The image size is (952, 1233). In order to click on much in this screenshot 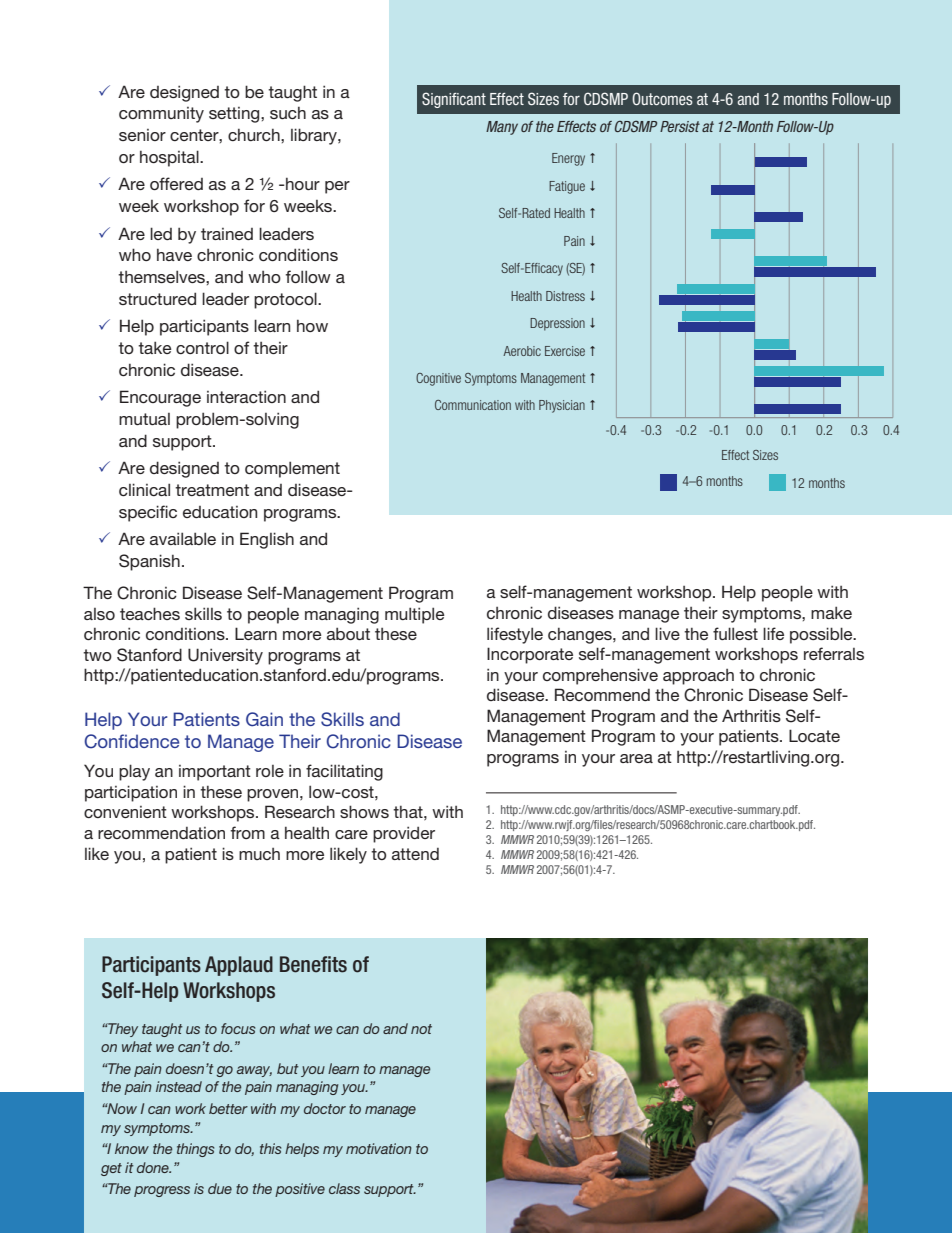, I will do `click(259, 854)`.
